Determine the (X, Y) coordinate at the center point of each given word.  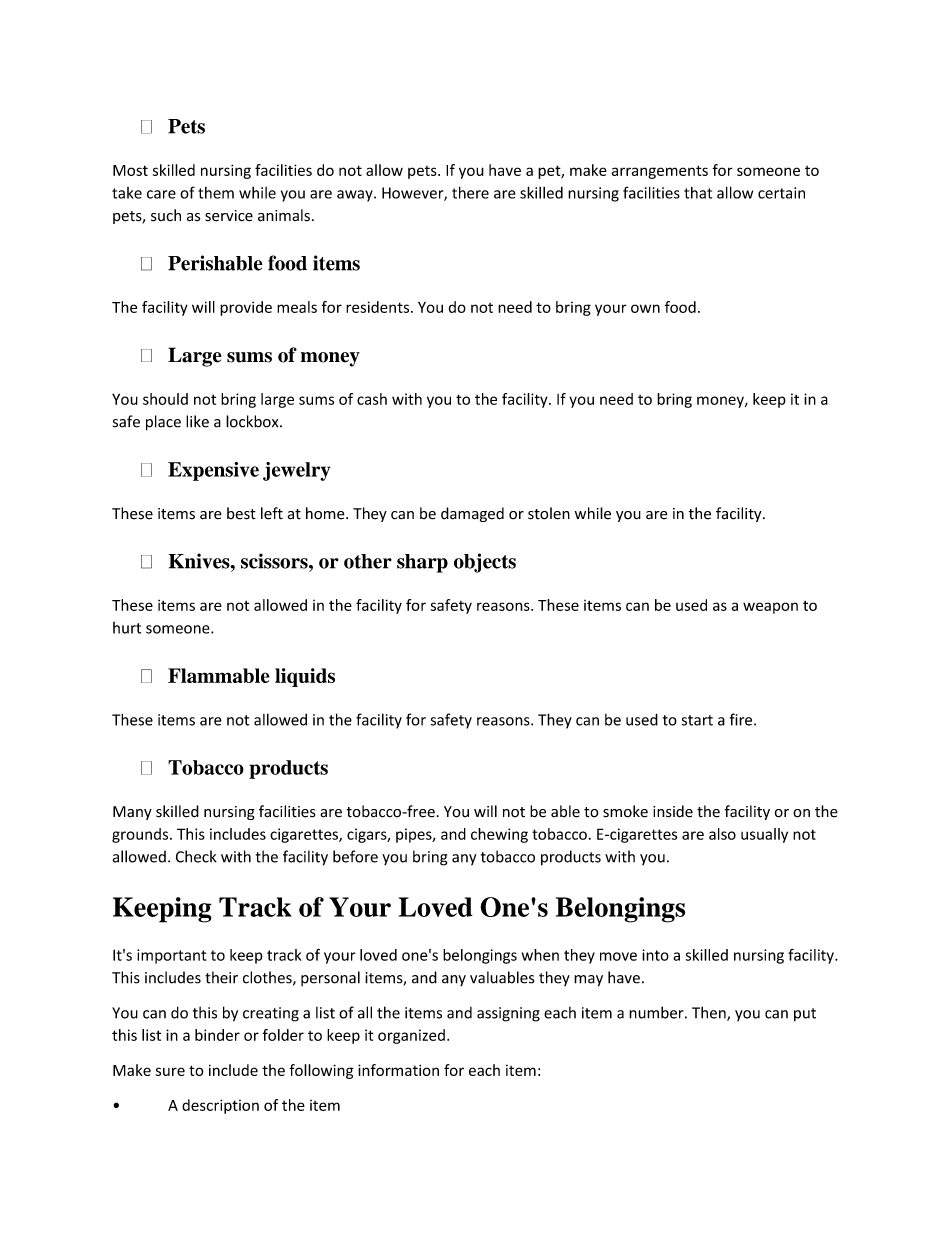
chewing (499, 835)
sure (170, 1071)
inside (673, 811)
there (470, 192)
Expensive (213, 471)
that (698, 193)
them (216, 193)
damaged (472, 514)
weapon (770, 608)
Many (132, 813)
